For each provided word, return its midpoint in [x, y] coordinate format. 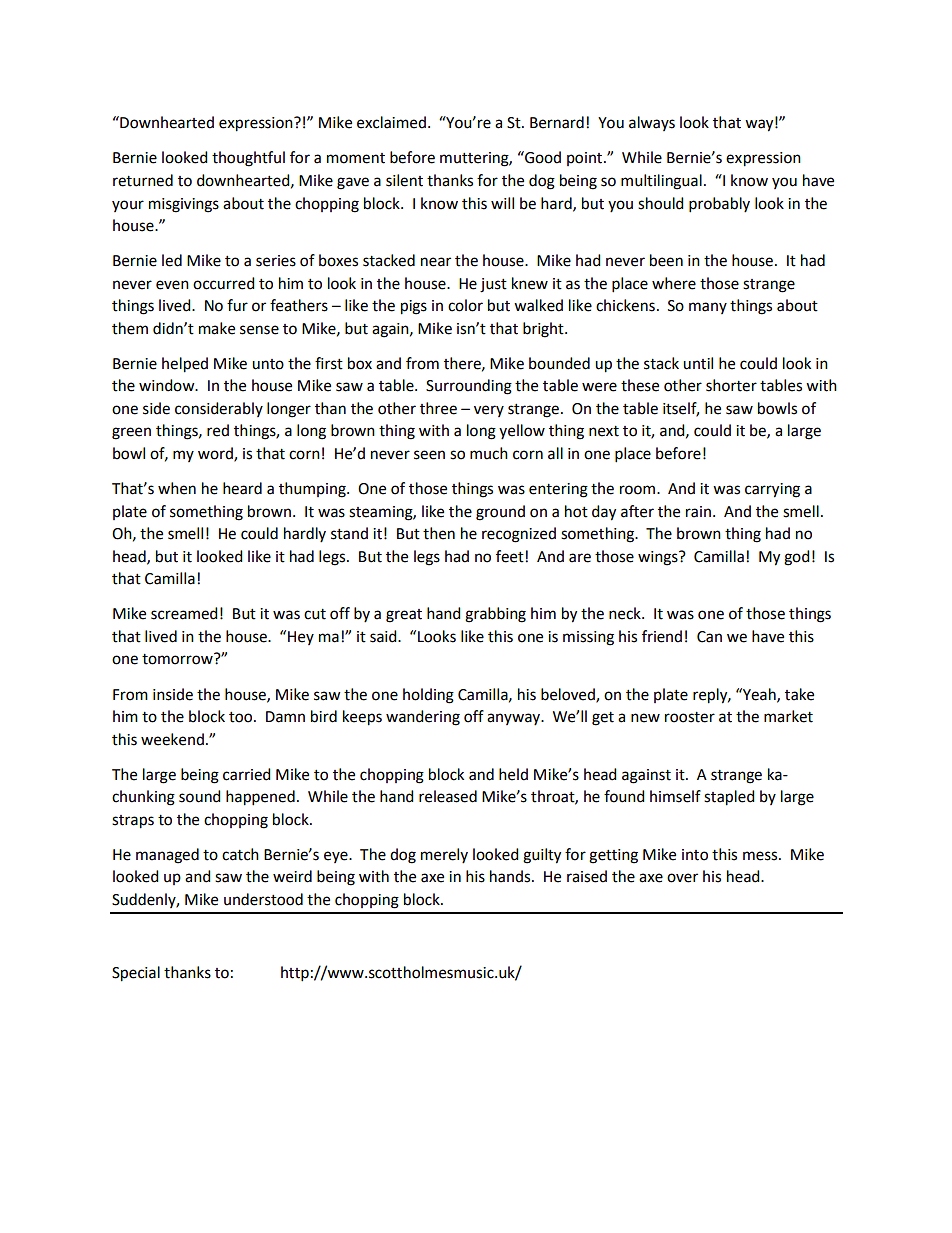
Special [136, 974]
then [439, 533]
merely [444, 855]
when [177, 488]
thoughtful [248, 159]
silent [404, 180]
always [652, 123]
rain [698, 512]
